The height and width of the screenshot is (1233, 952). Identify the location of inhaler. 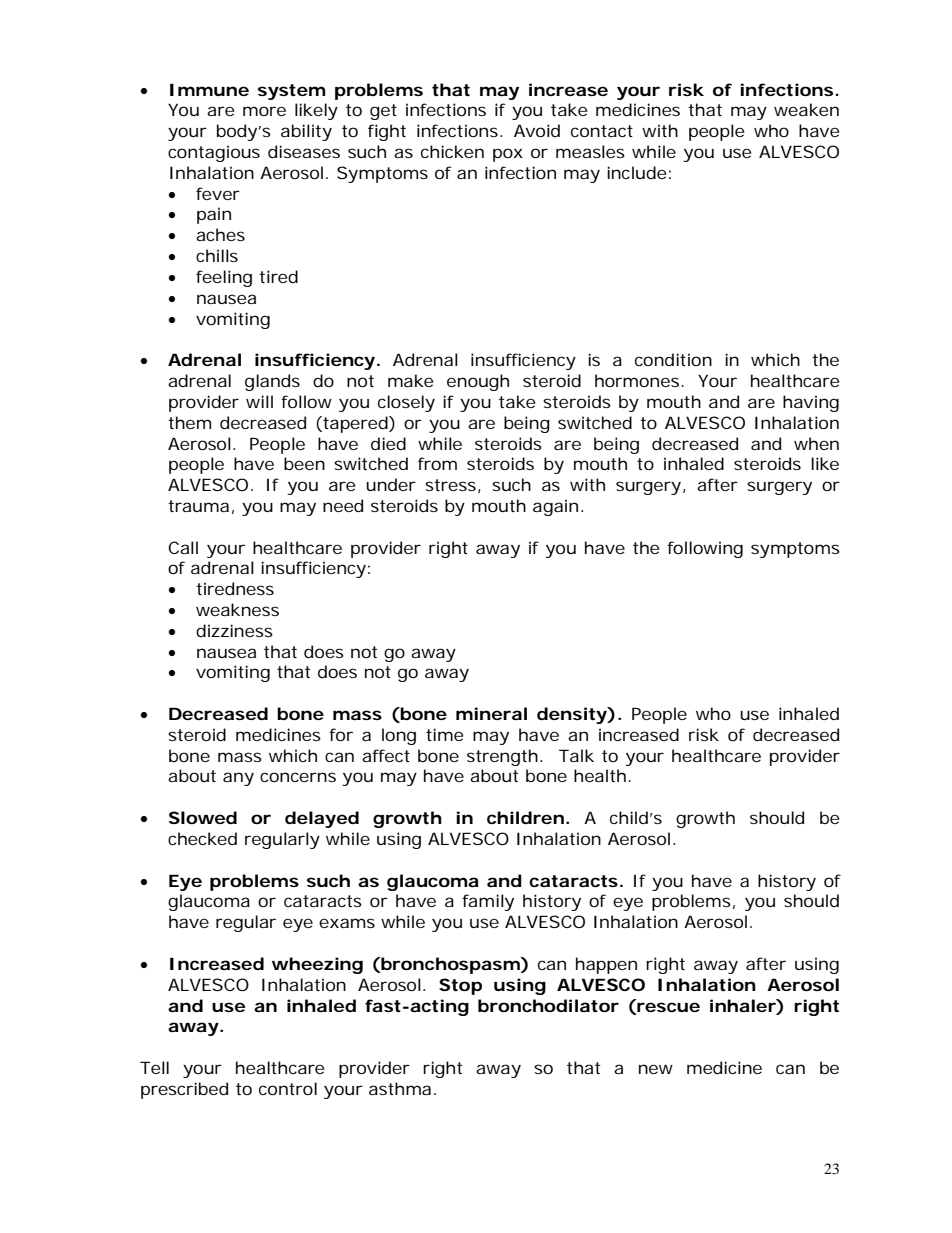
(743, 1005).
